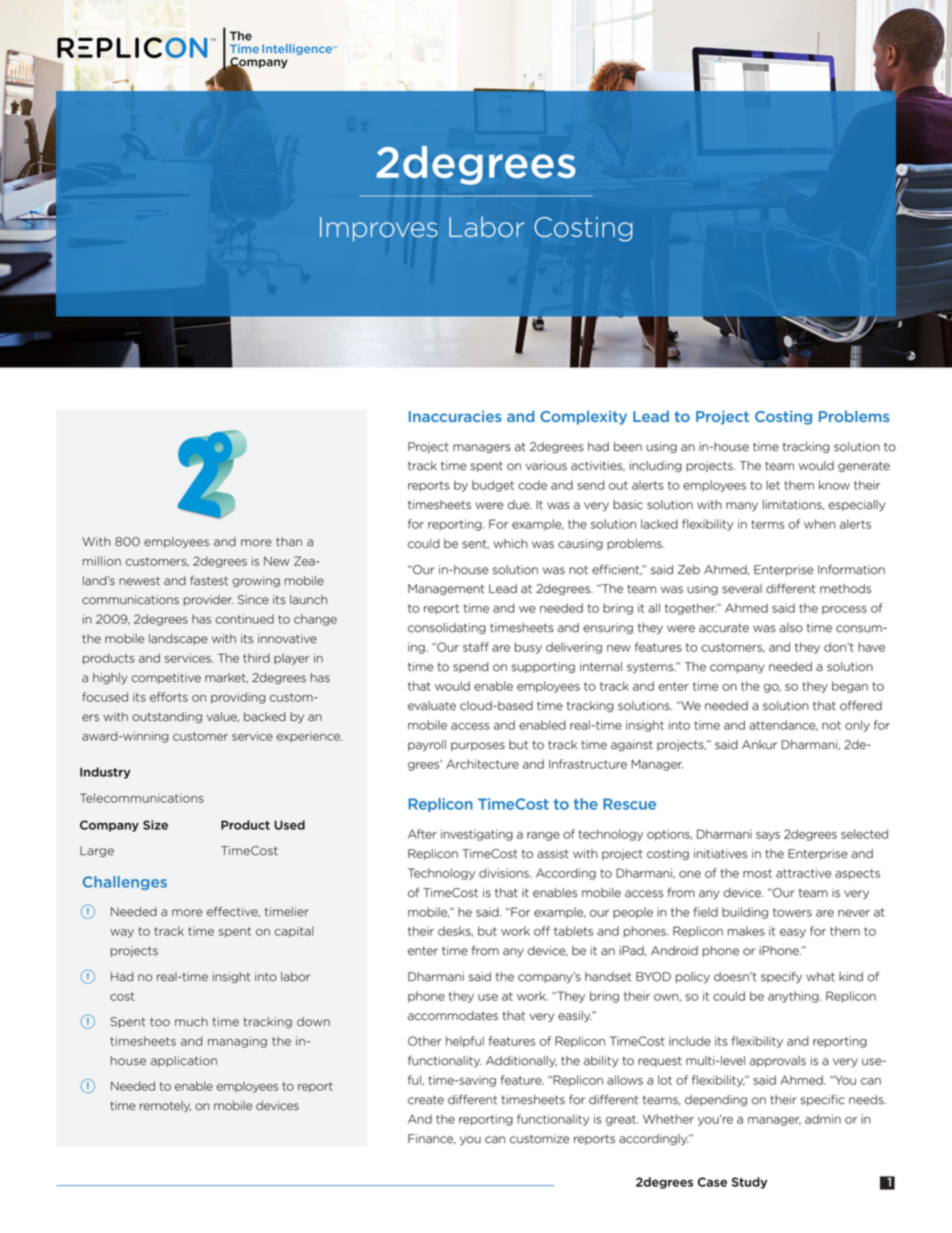 The image size is (952, 1233). Describe the element at coordinates (289, 542) in the screenshot. I see `than` at that location.
